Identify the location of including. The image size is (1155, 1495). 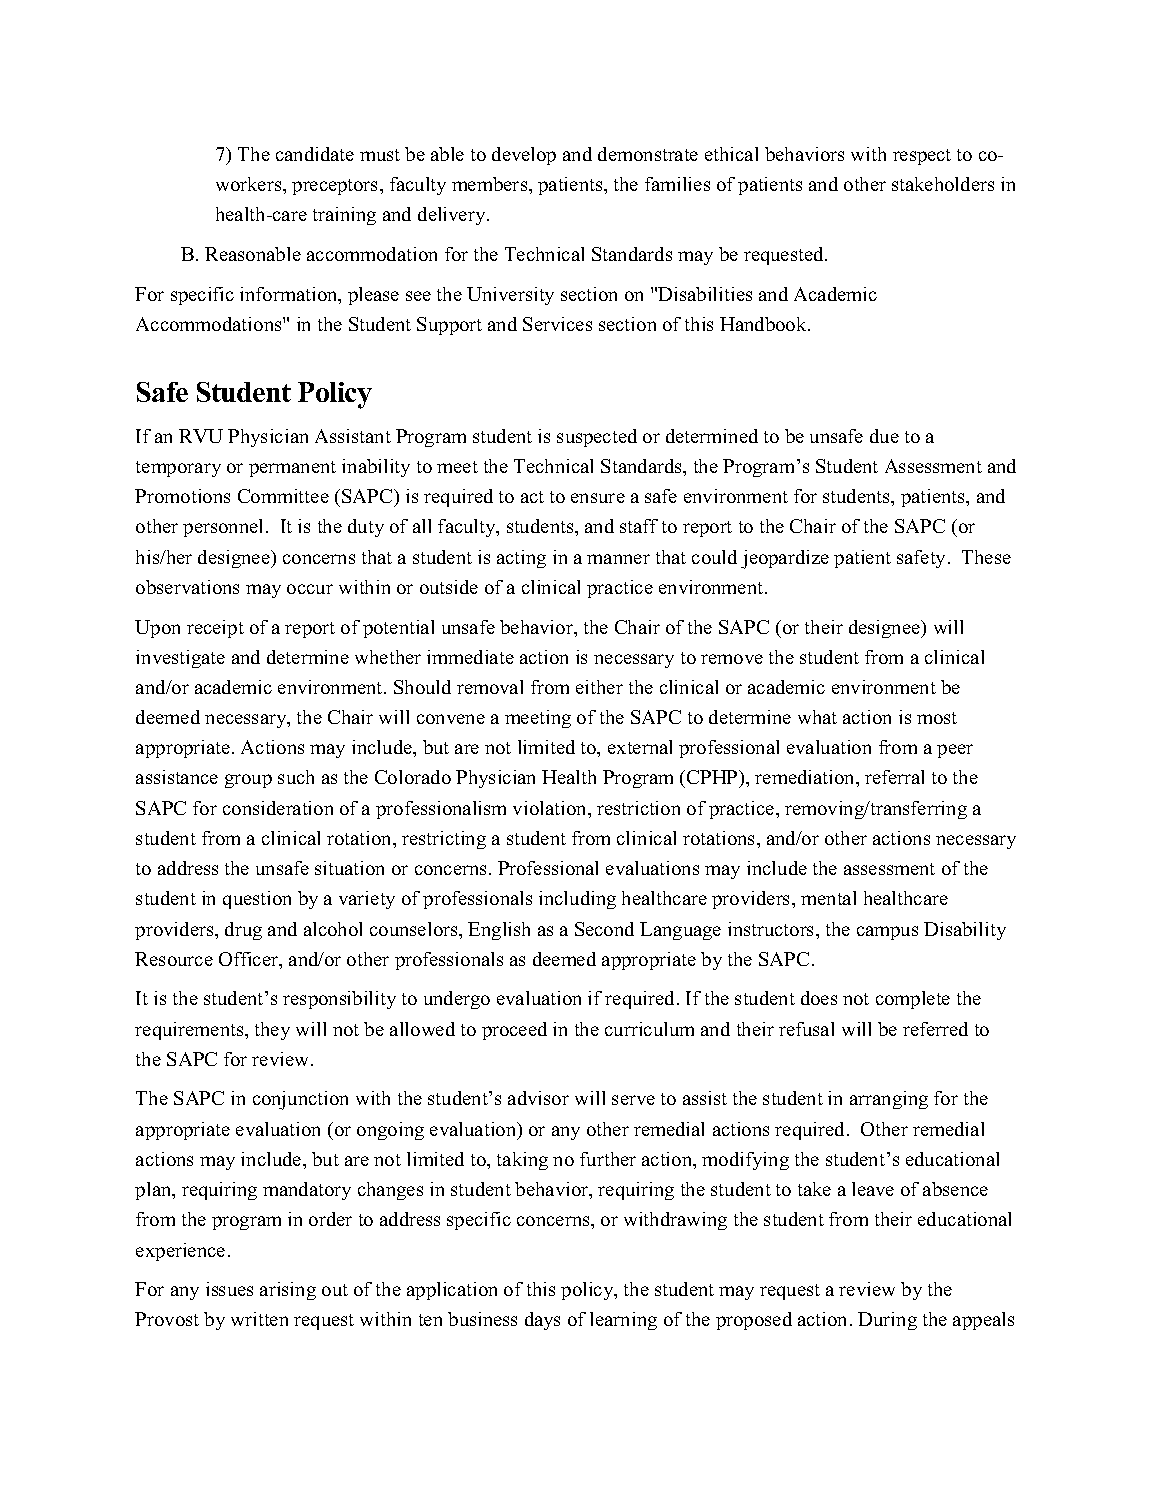
(577, 900).
